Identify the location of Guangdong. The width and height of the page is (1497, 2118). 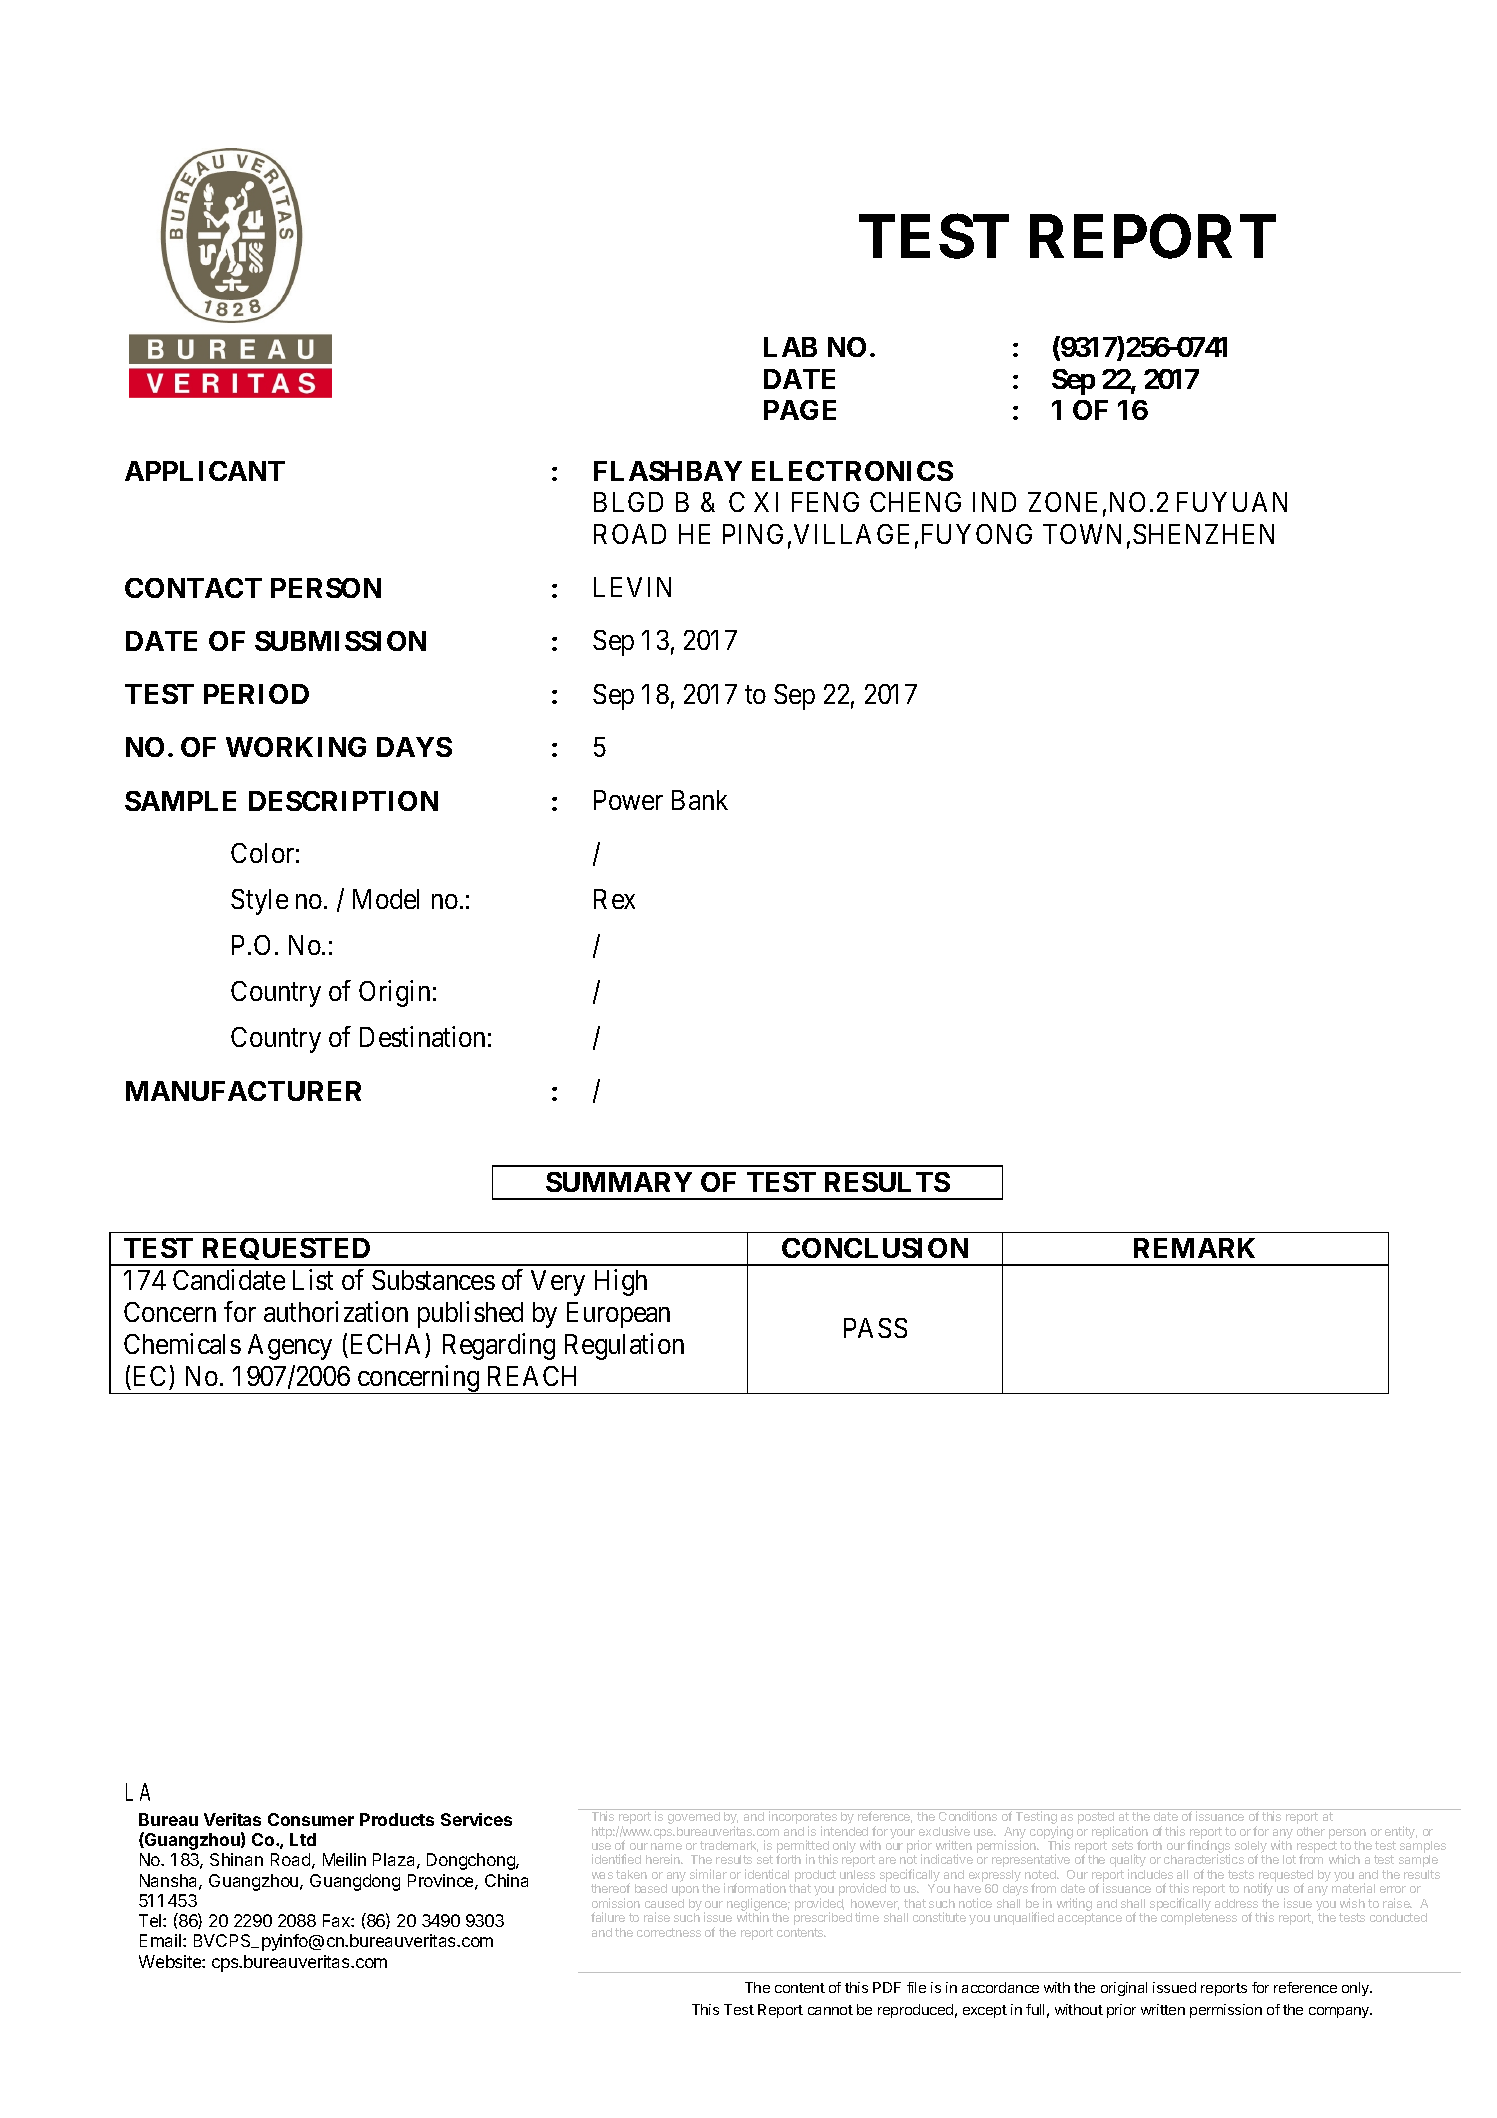
(355, 1882).
